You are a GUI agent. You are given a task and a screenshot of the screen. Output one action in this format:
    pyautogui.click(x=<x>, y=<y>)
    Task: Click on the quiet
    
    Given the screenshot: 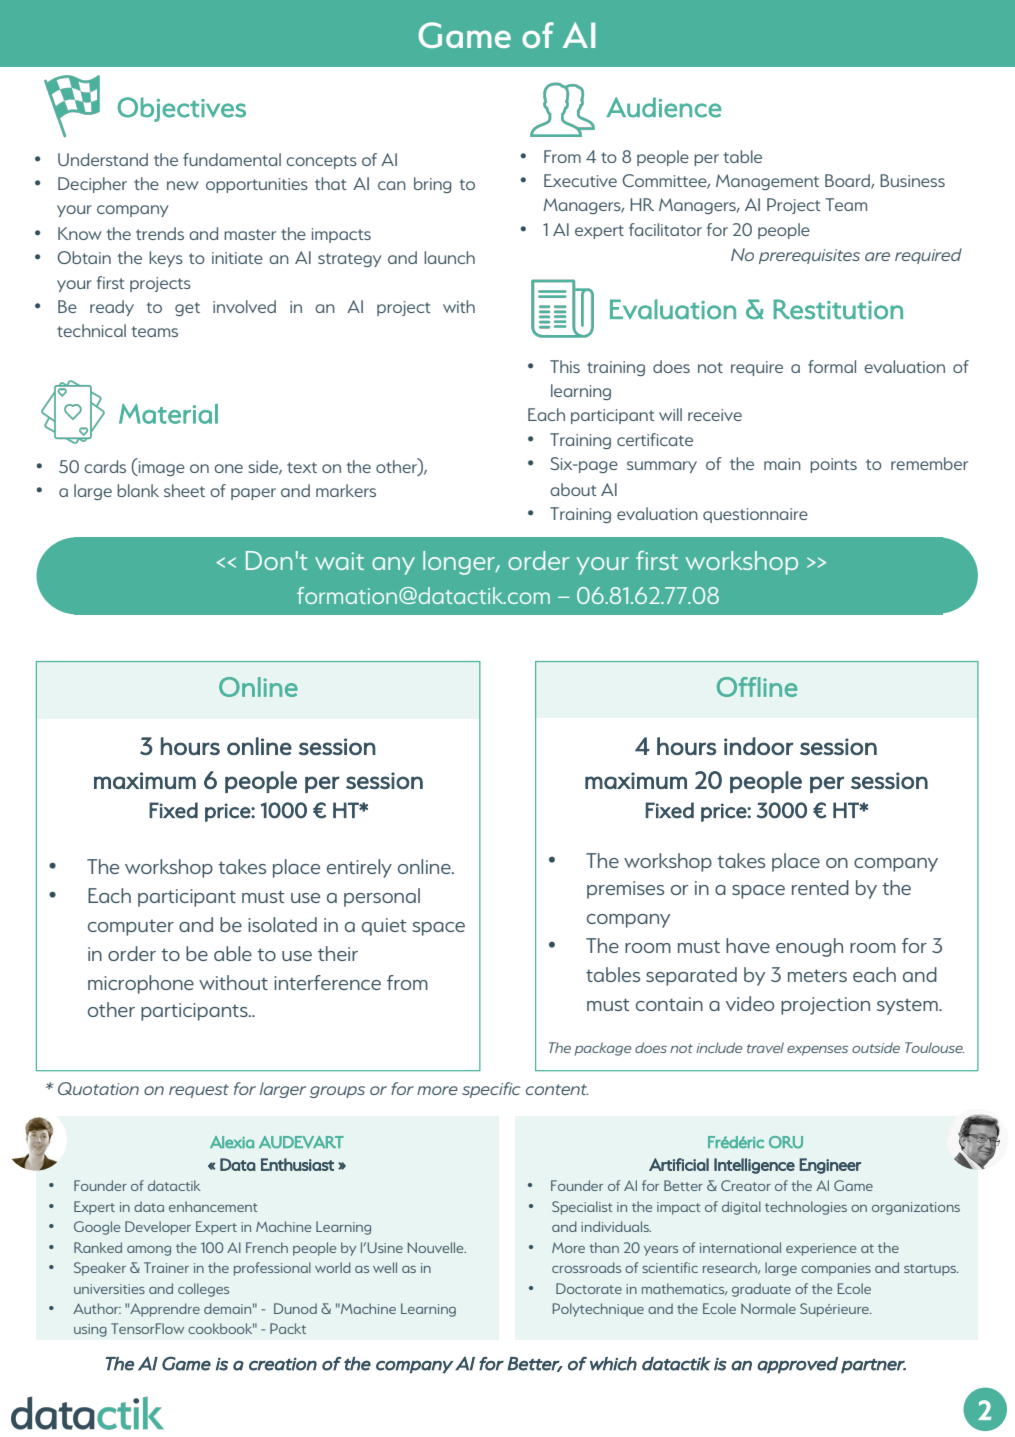 What is the action you would take?
    pyautogui.click(x=384, y=927)
